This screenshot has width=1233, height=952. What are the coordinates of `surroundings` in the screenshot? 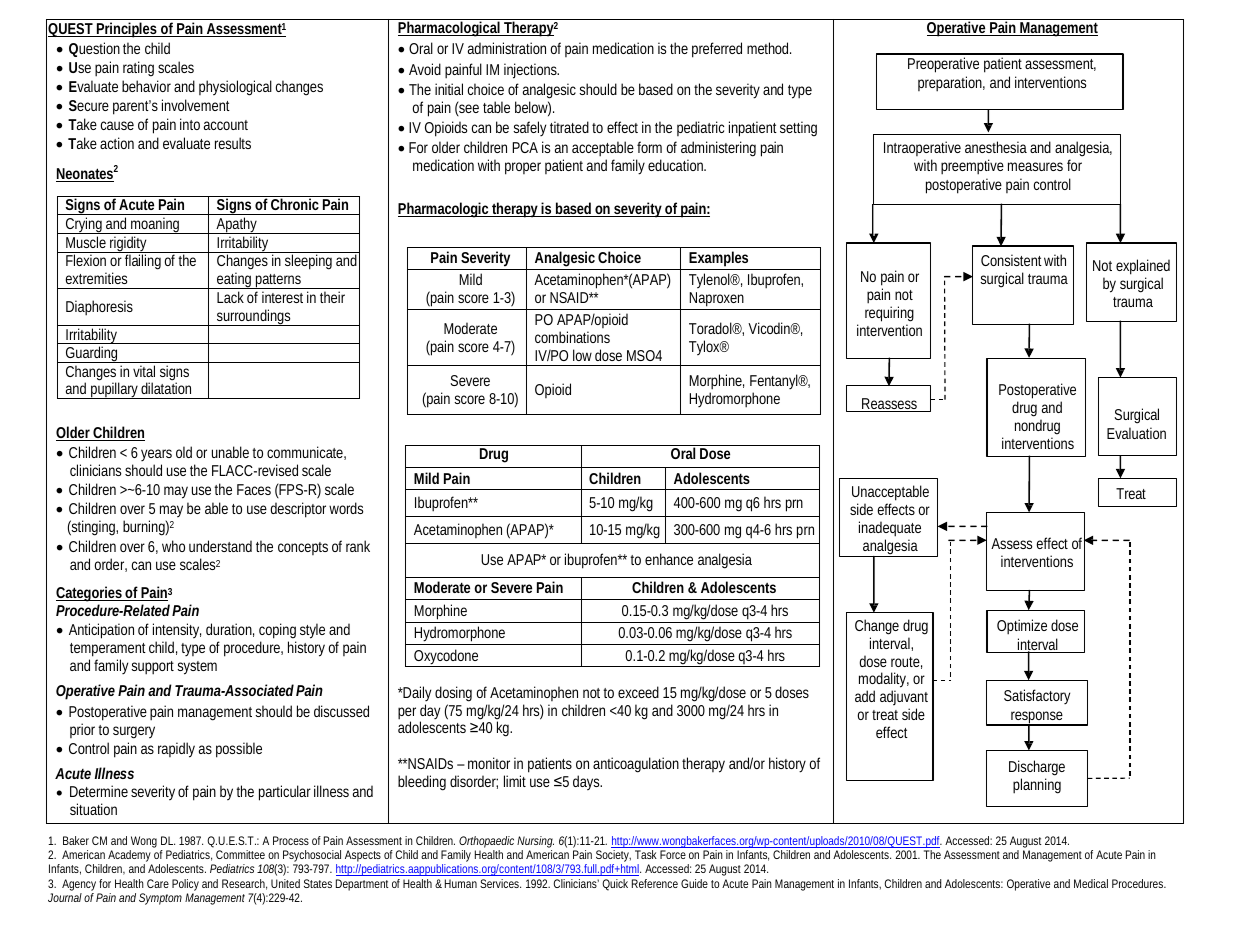 It's located at (254, 317).
